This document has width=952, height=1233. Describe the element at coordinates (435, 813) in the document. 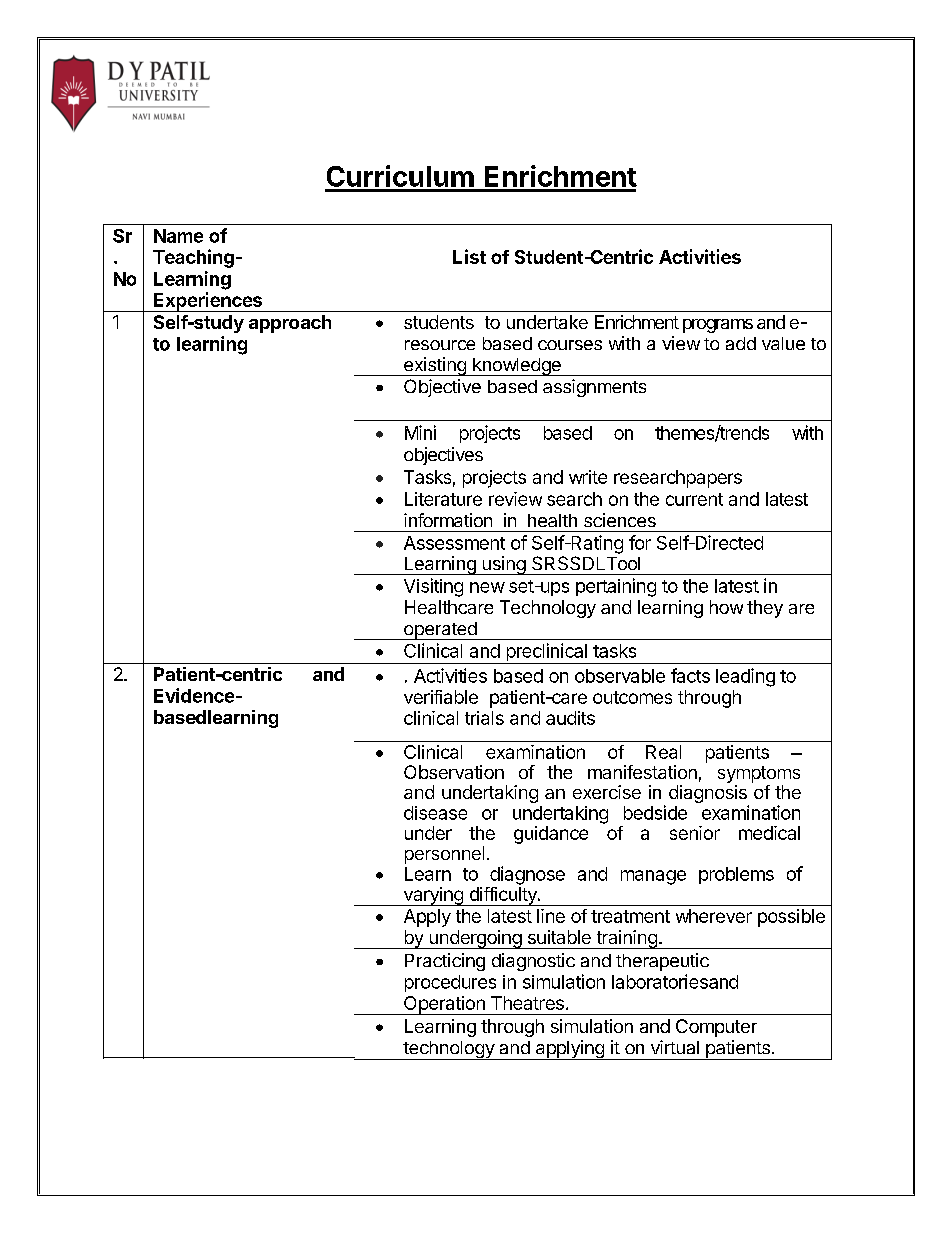

I see `disease` at that location.
